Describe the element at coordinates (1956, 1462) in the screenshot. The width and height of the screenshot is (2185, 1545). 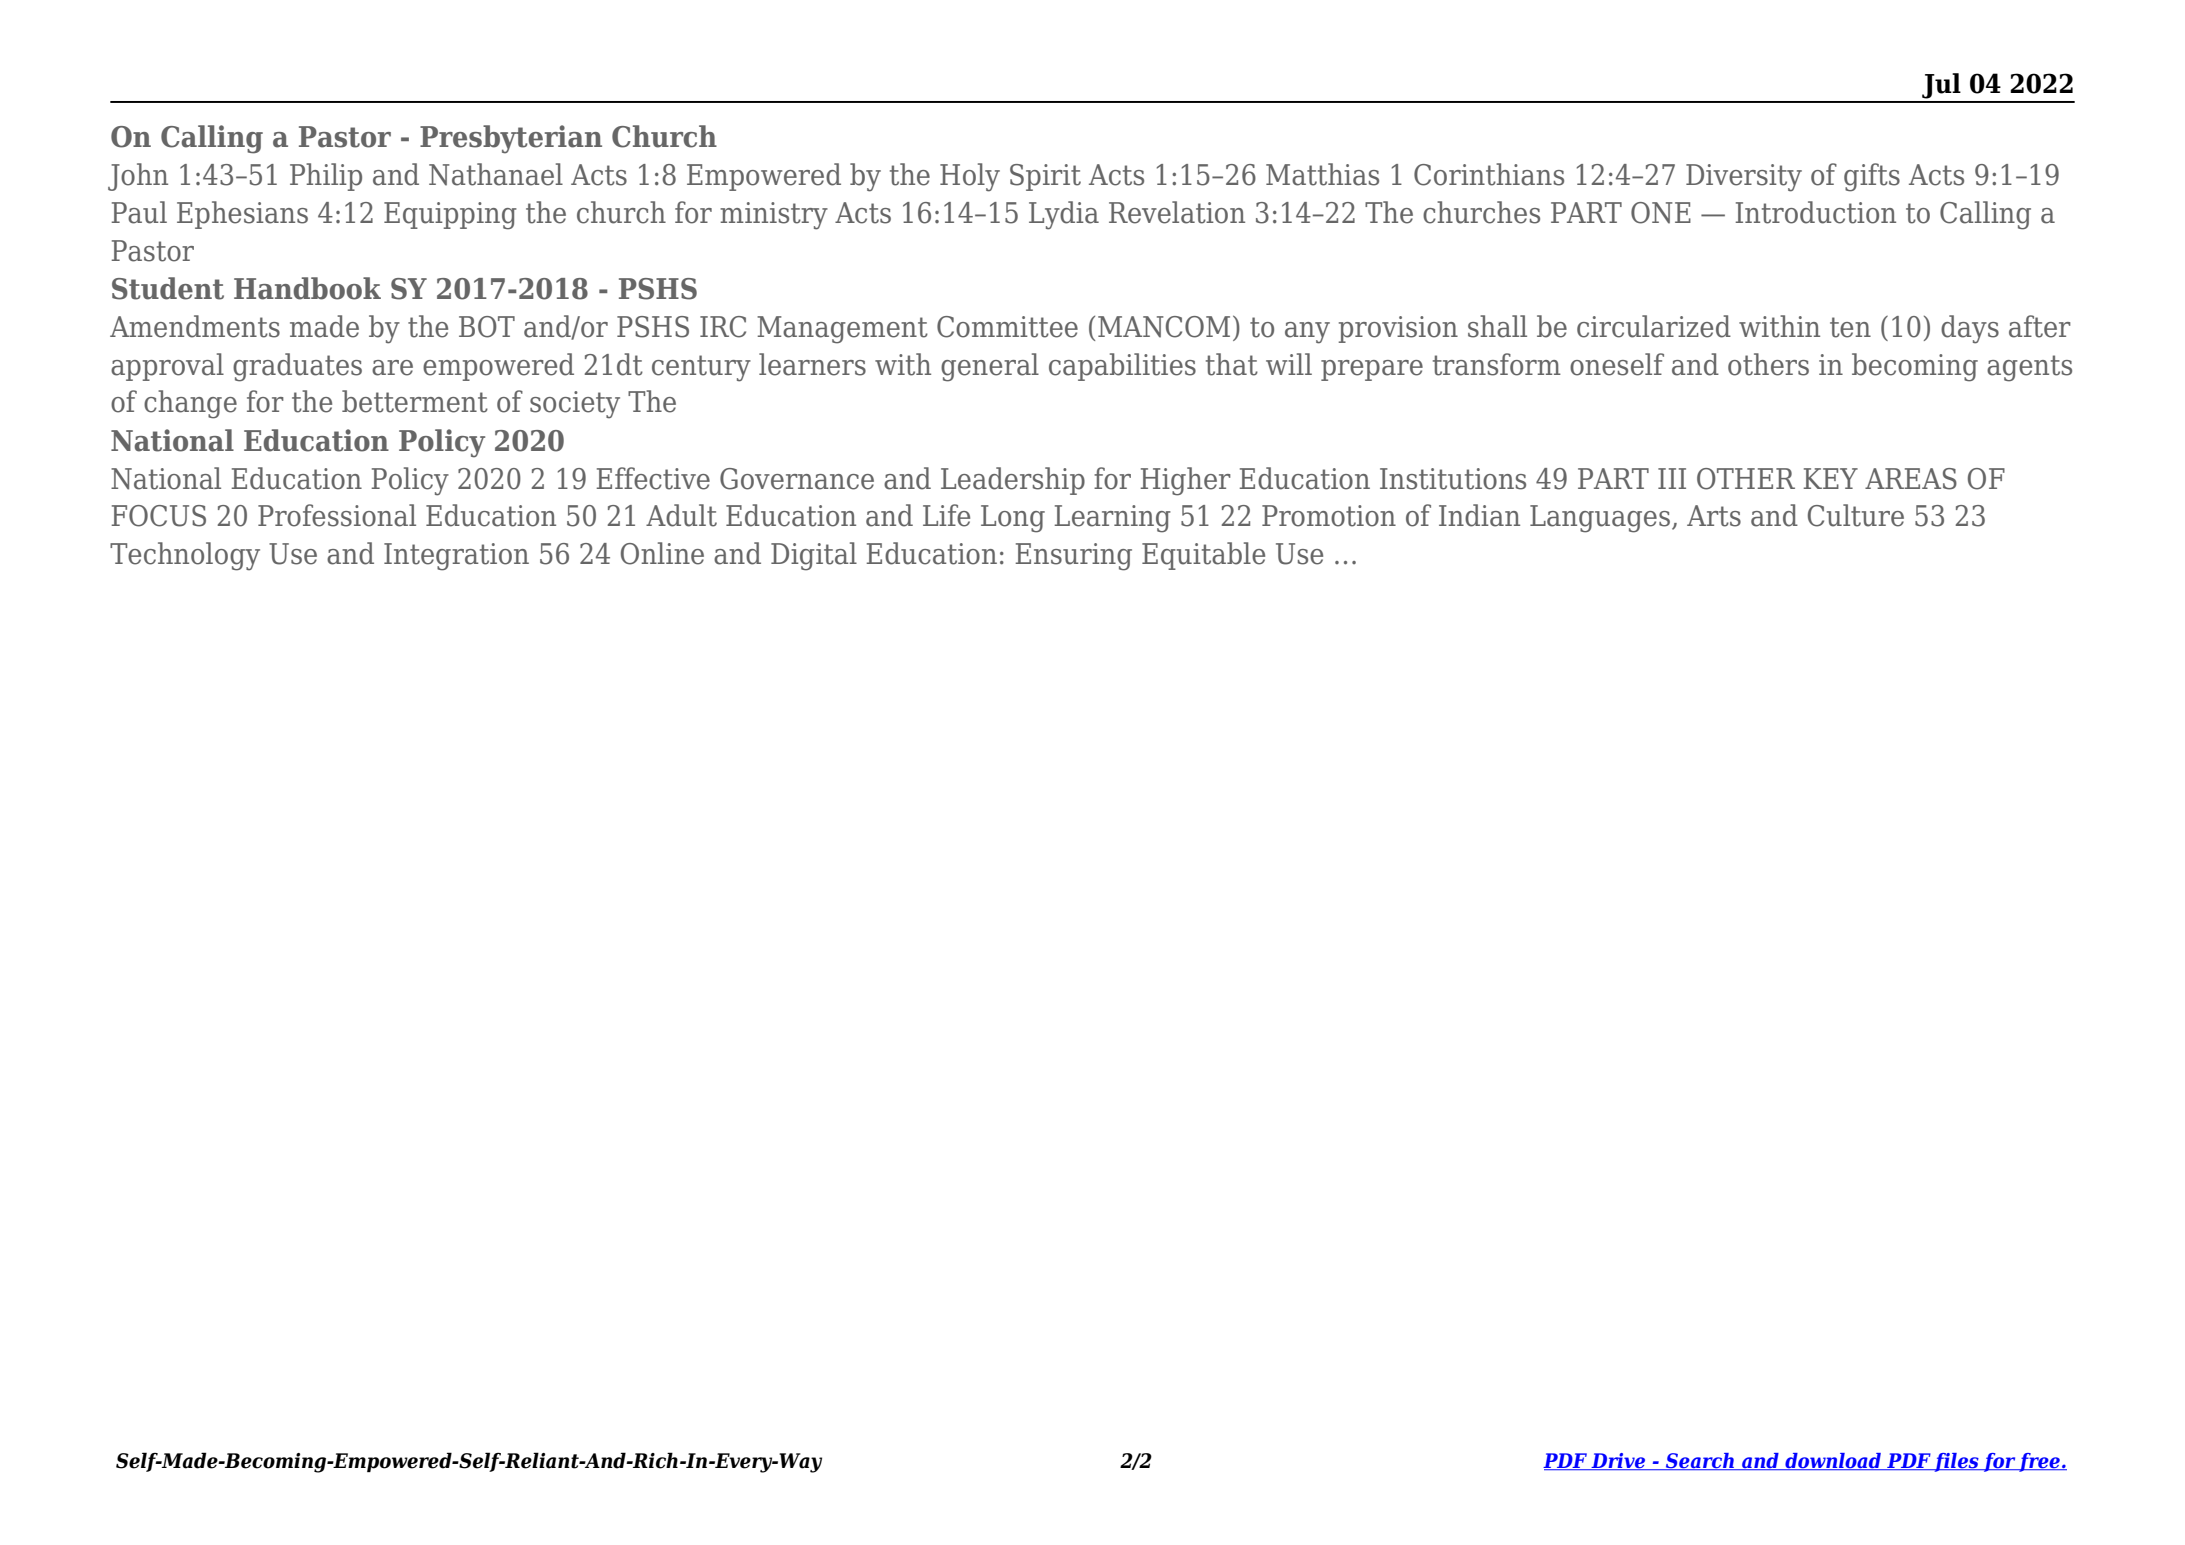
I see `files` at that location.
